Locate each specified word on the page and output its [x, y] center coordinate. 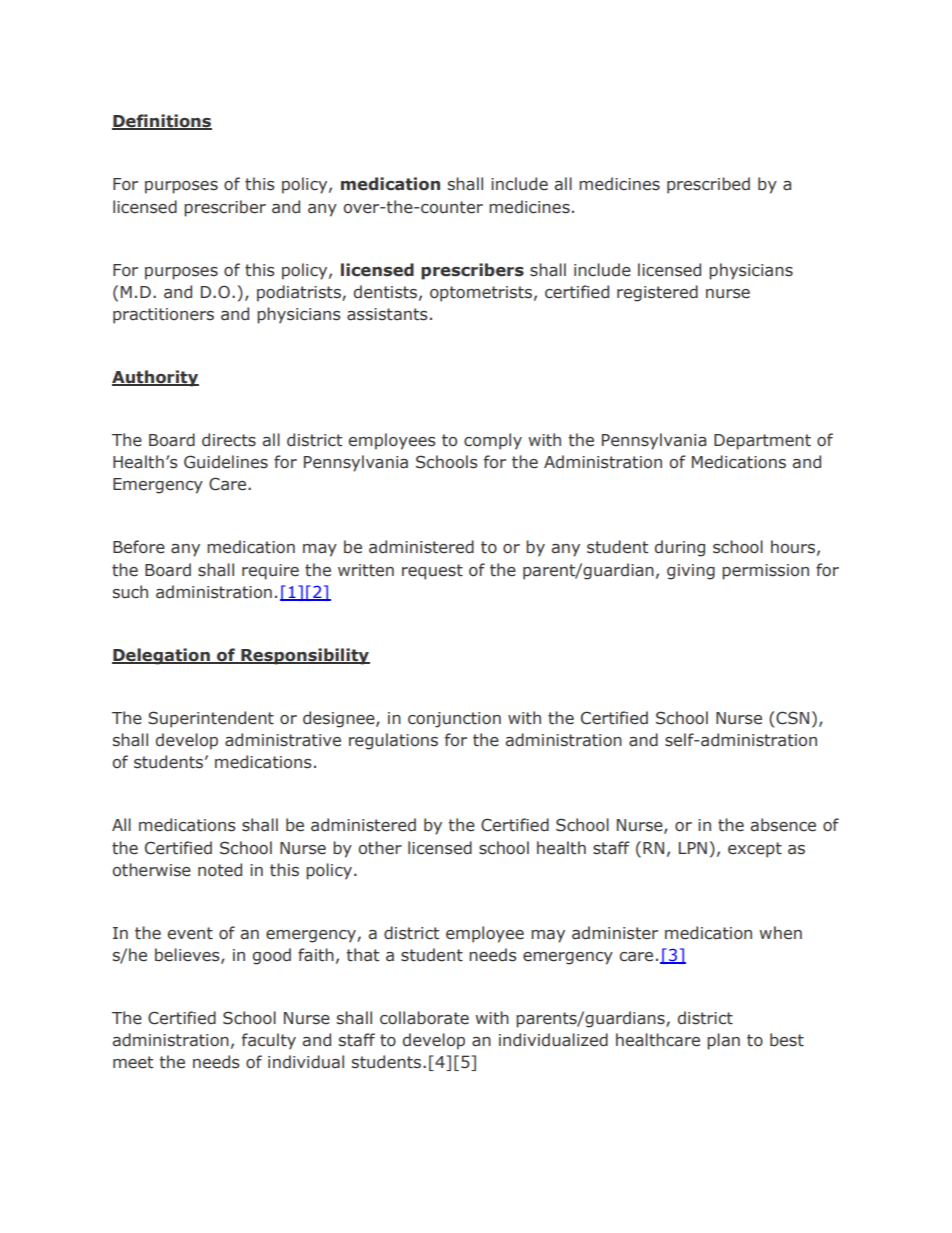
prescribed [708, 185]
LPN [693, 848]
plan [723, 1041]
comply [493, 441]
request [432, 572]
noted [220, 870]
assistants [387, 314]
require [270, 572]
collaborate [424, 1018]
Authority [155, 378]
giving [691, 572]
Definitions [162, 122]
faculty [269, 1041]
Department [762, 442]
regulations [393, 741]
